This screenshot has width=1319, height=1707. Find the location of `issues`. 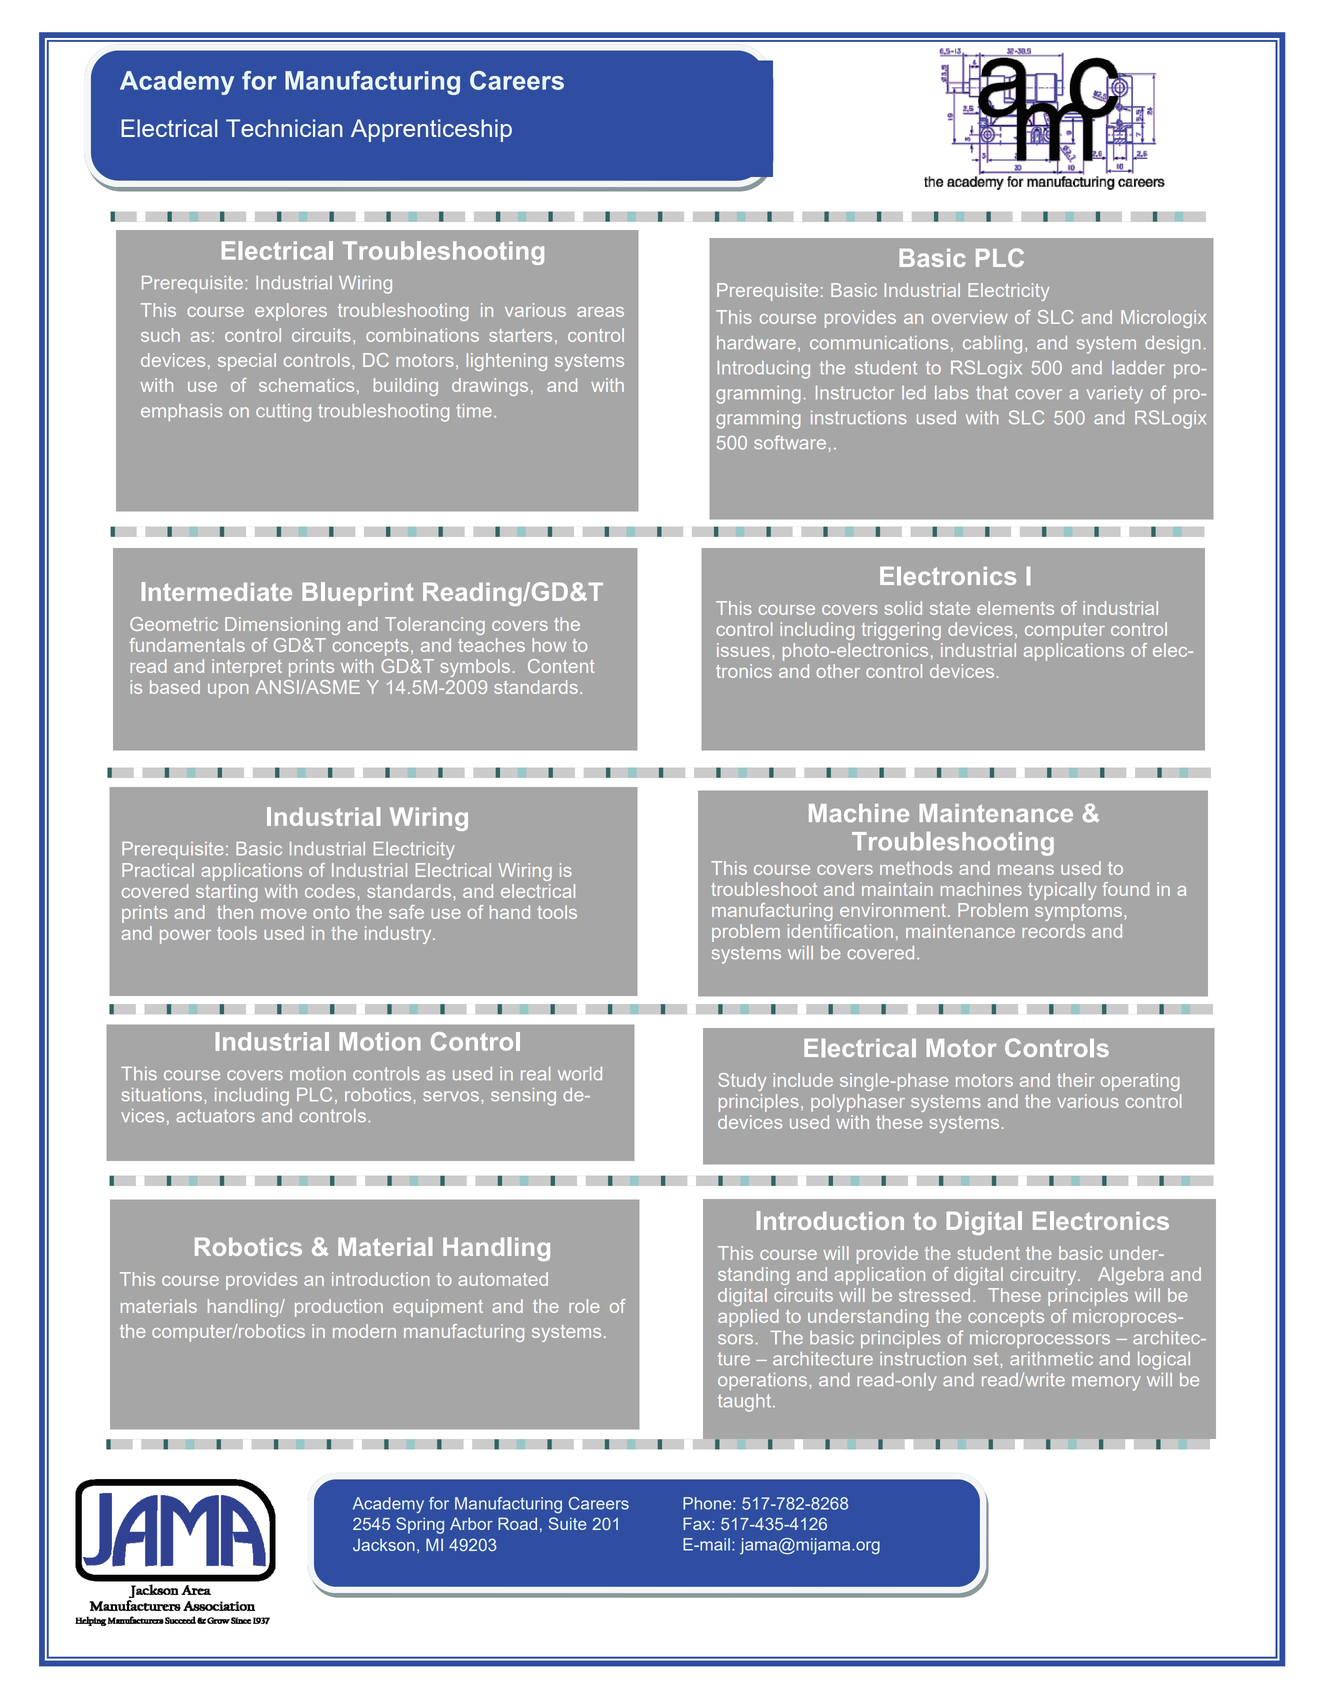

issues is located at coordinates (743, 650).
